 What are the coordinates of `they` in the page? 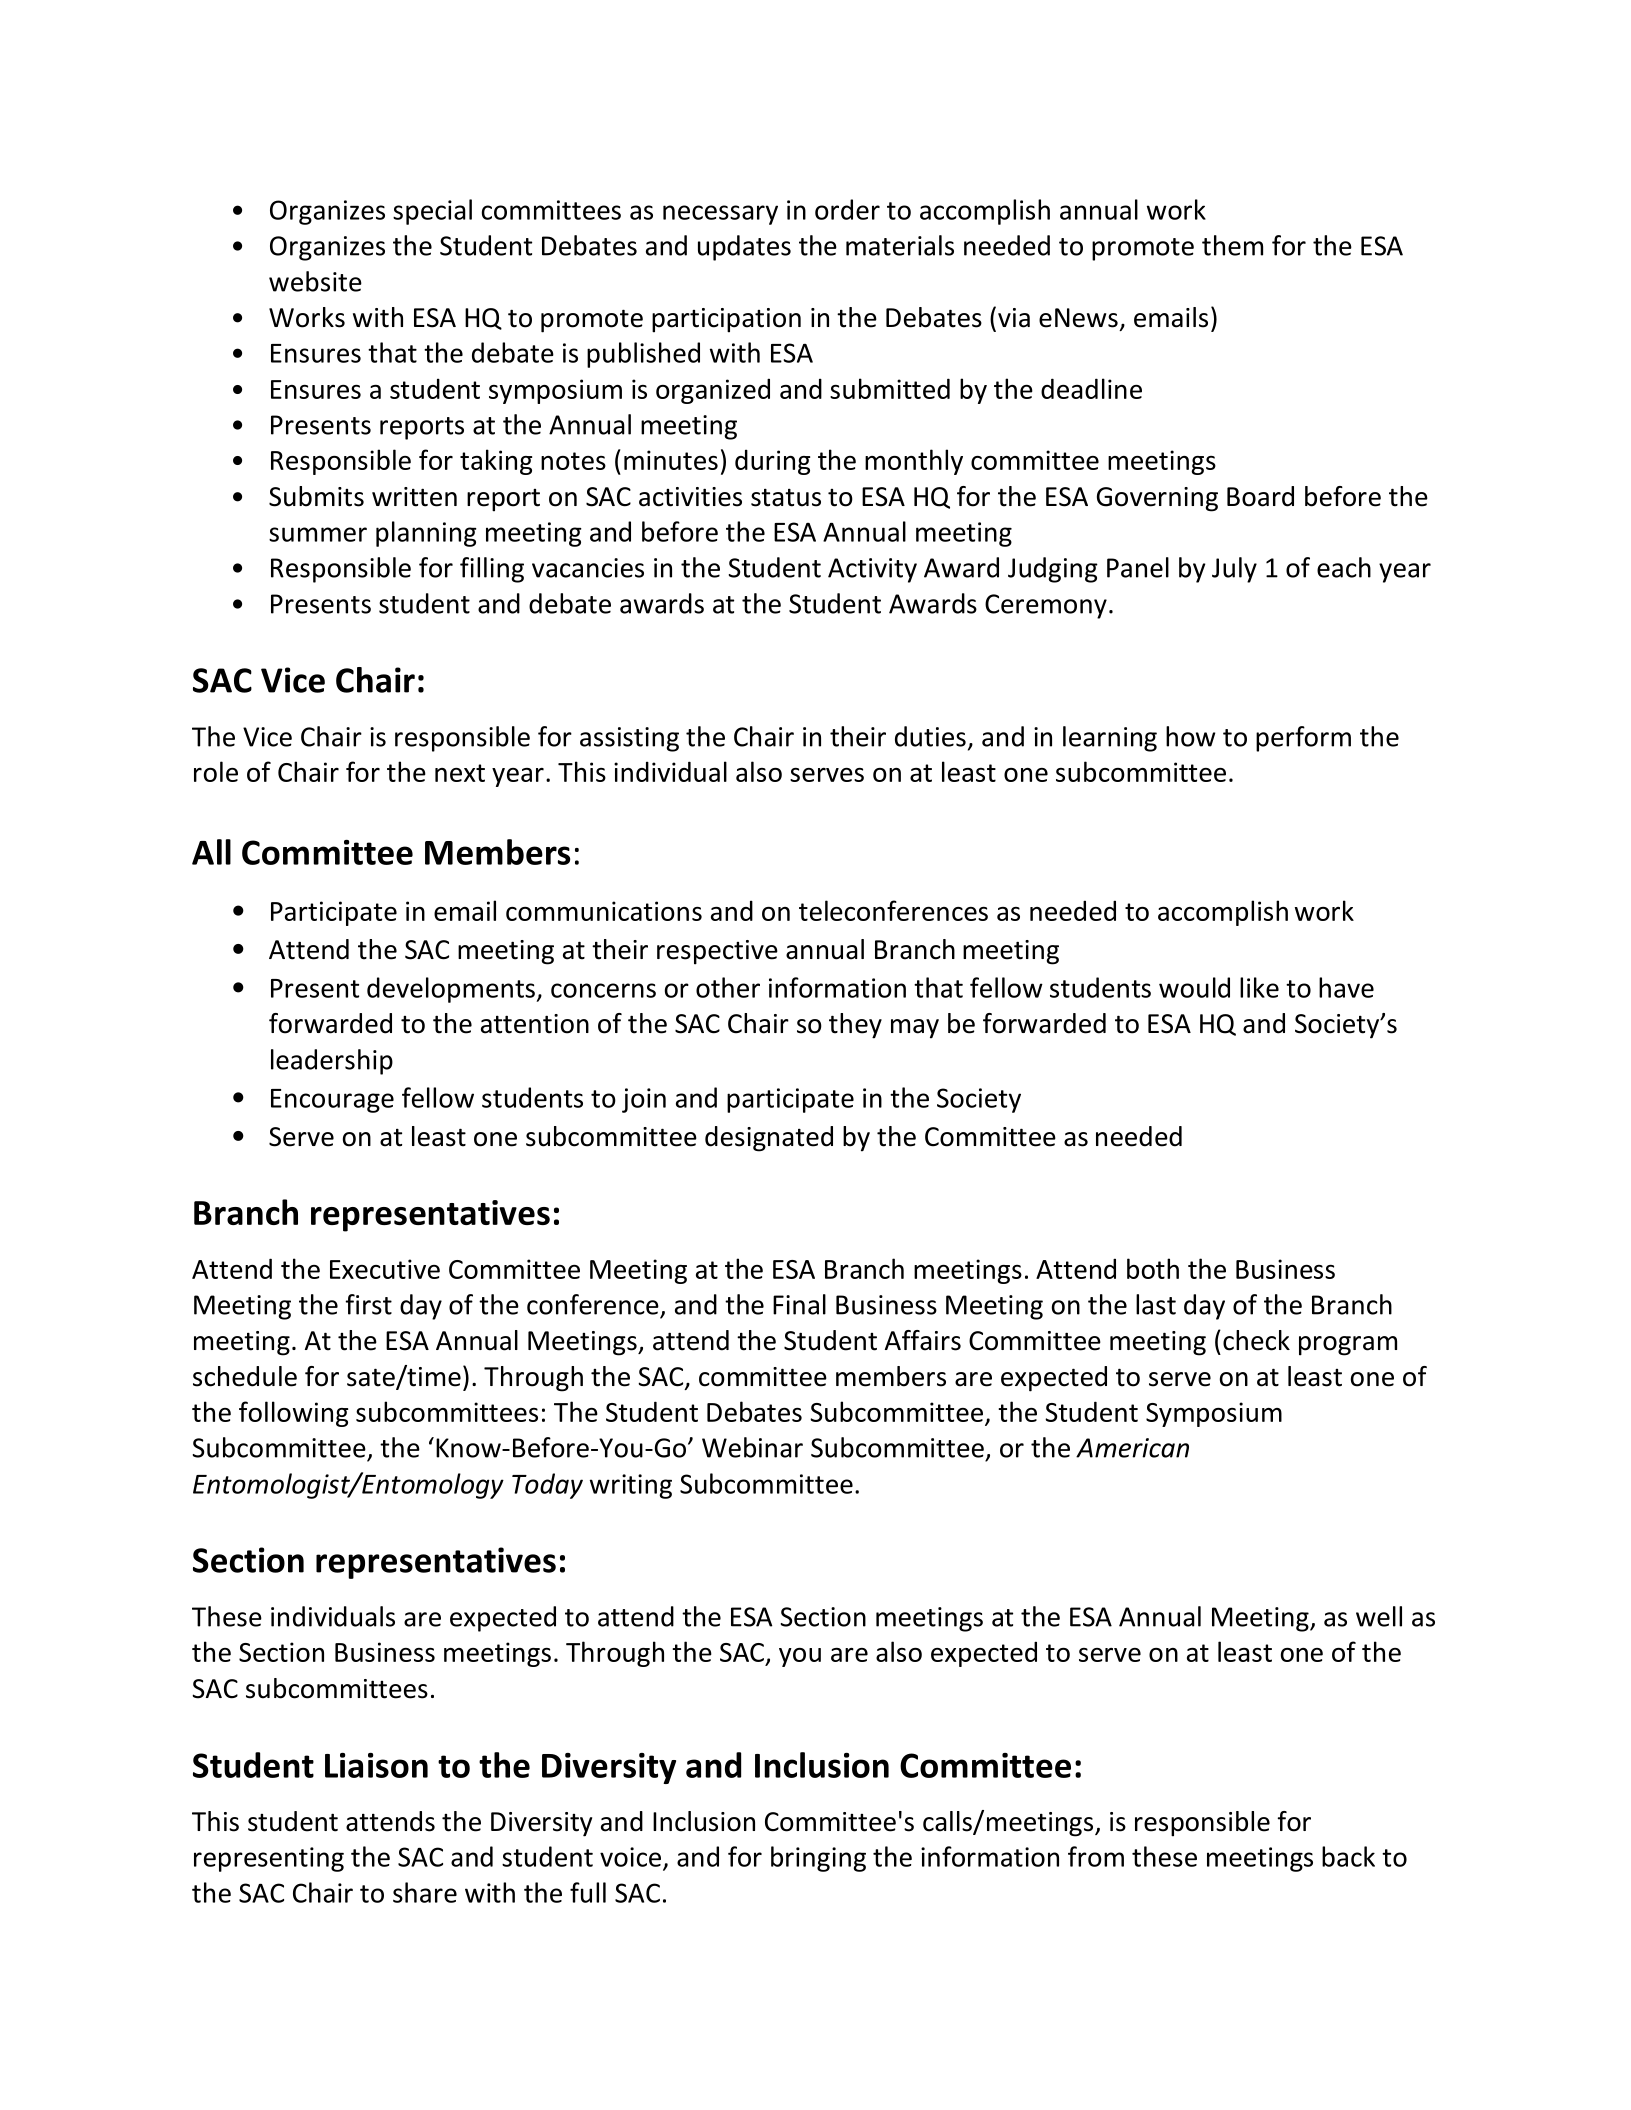 It's located at (855, 1026).
